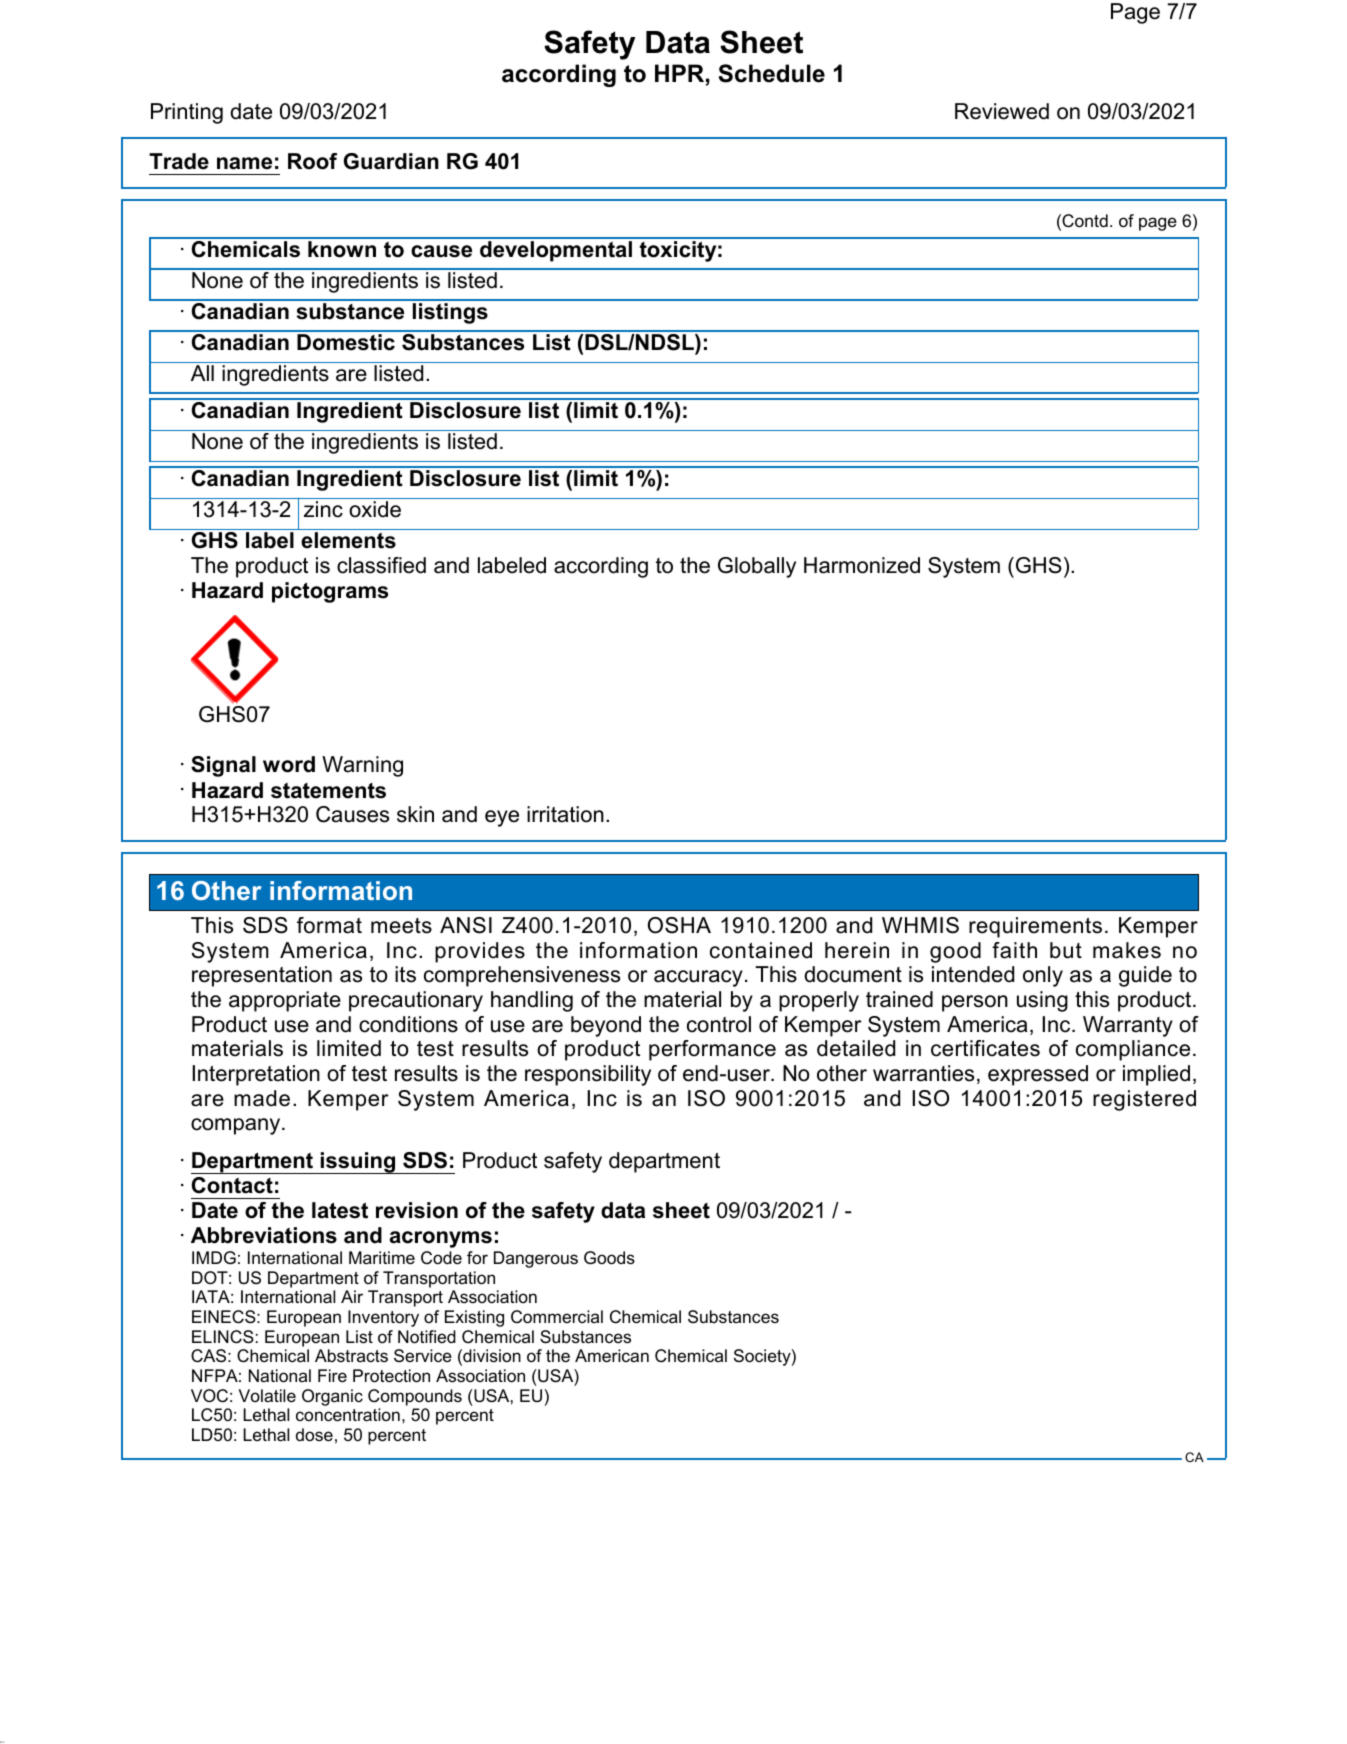 The image size is (1347, 1744). I want to click on Commercial, so click(557, 1317).
